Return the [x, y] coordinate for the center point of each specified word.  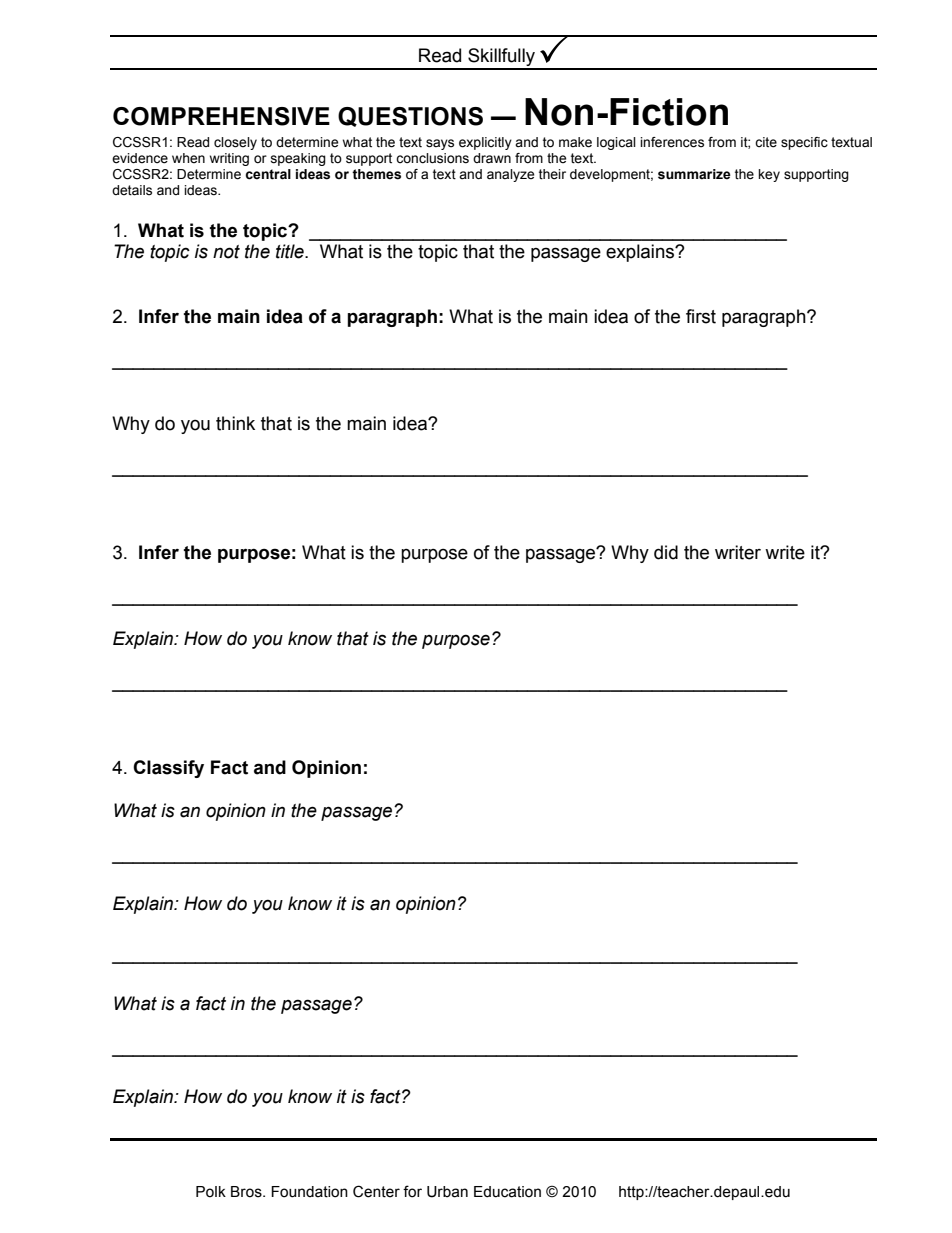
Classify [168, 769]
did [666, 552]
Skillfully [501, 58]
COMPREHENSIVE [221, 116]
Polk [211, 1192]
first [701, 316]
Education [507, 1192]
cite [766, 142]
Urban [447, 1192]
